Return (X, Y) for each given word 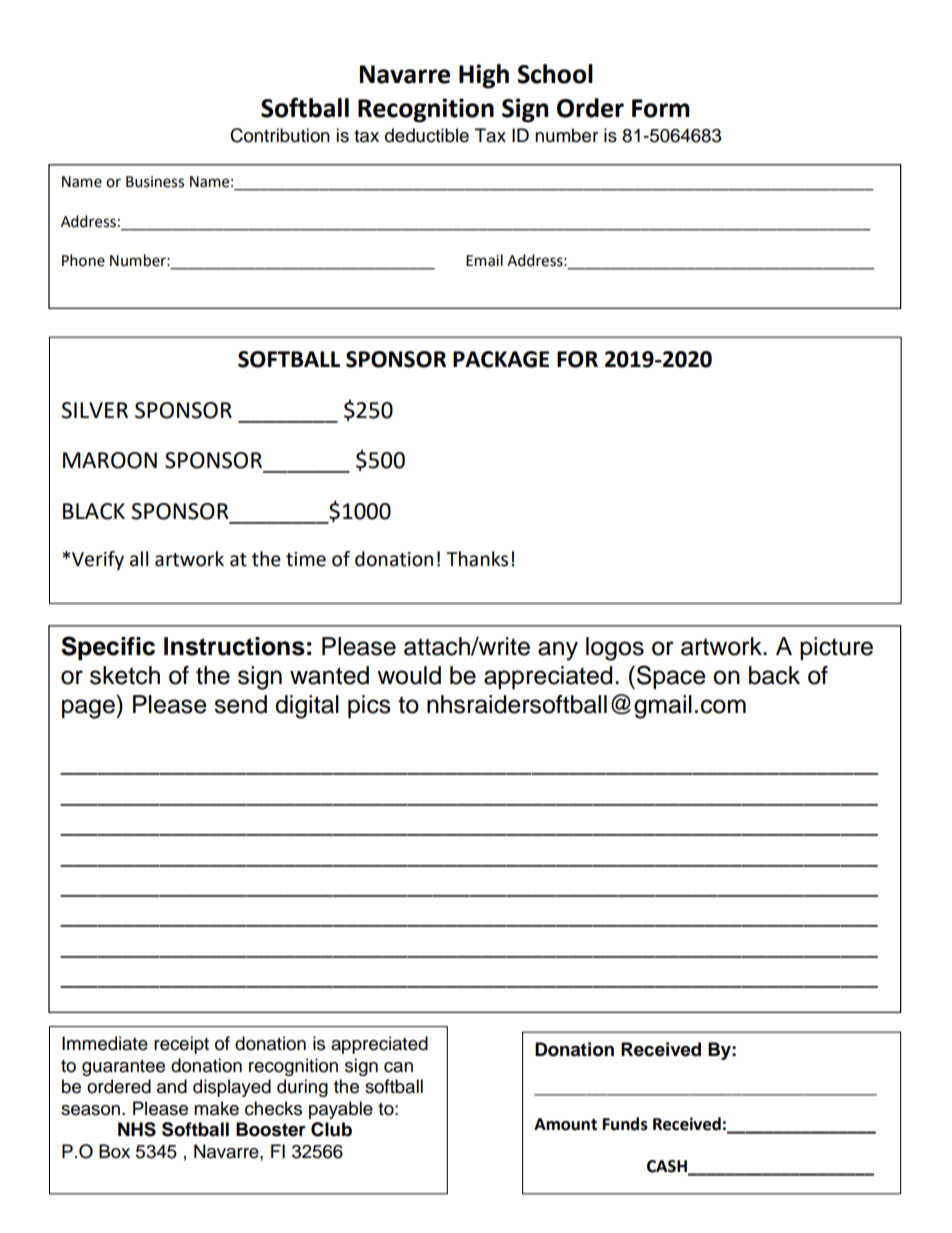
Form (661, 108)
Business (155, 182)
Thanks (477, 559)
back (774, 675)
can (398, 1067)
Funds (625, 1124)
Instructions (234, 646)
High (484, 76)
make (216, 1108)
